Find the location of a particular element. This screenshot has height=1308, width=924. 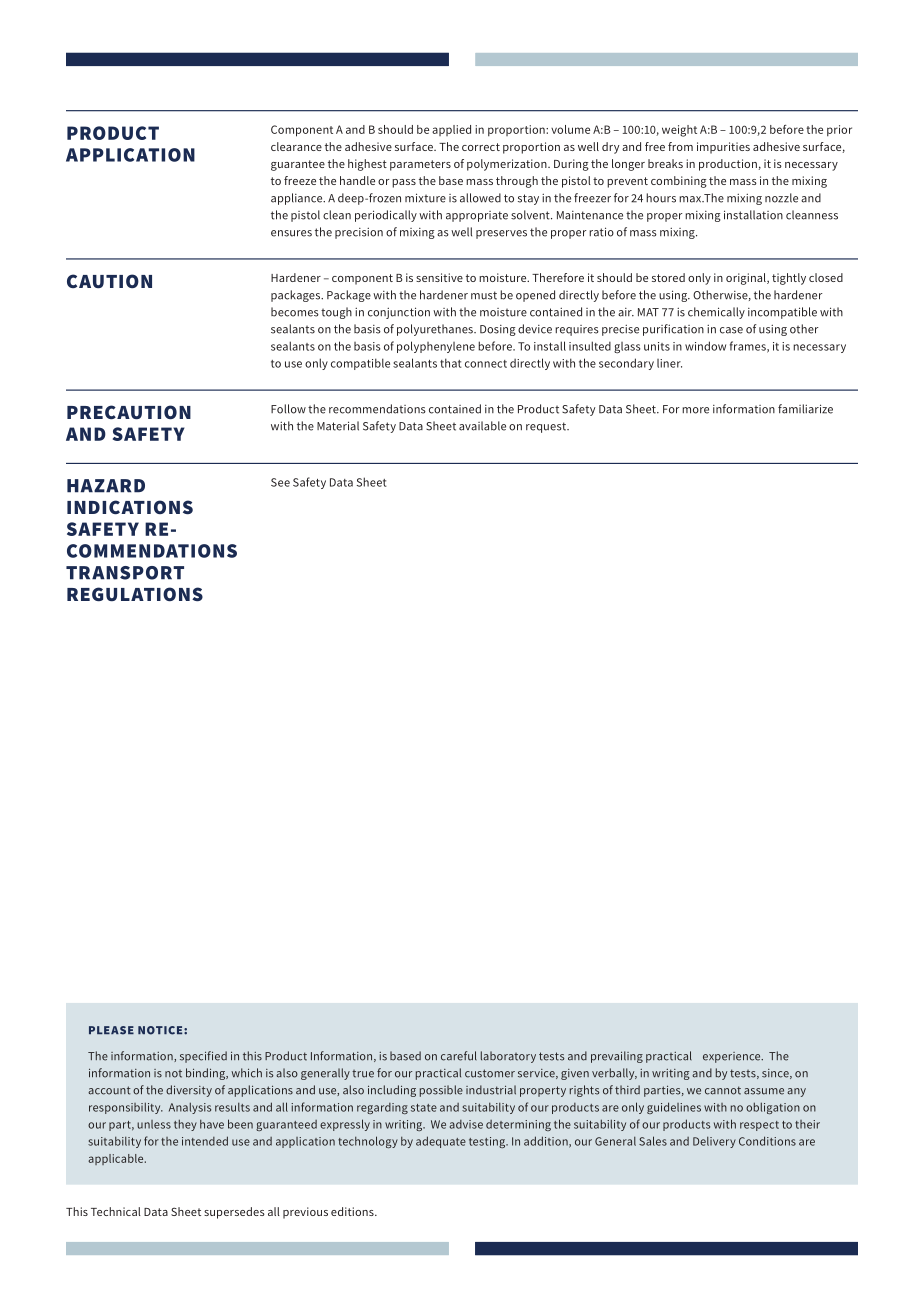

PLEASE is located at coordinates (111, 1030).
